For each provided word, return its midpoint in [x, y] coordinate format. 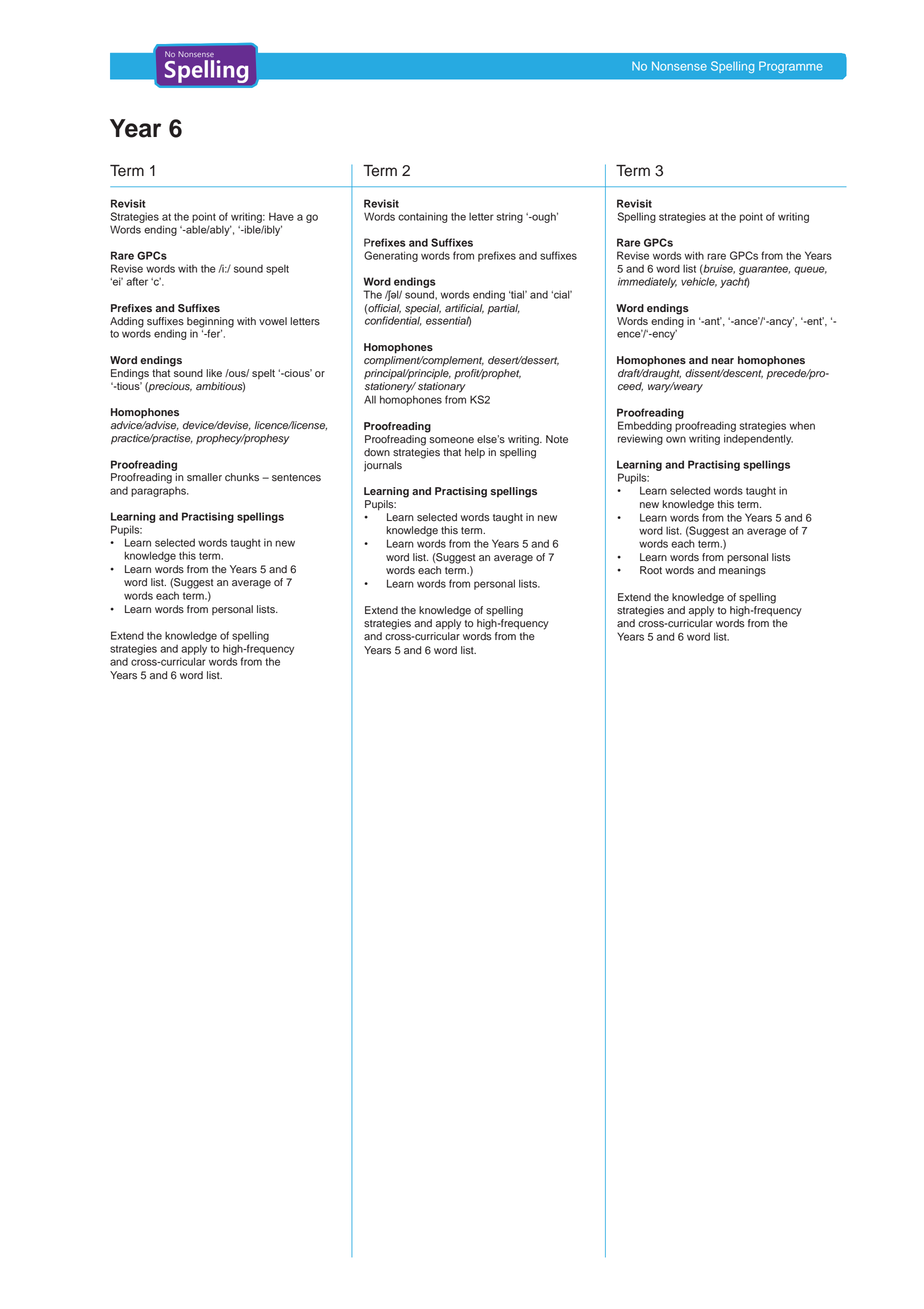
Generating [391, 256]
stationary [442, 387]
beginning [210, 323]
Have [281, 216]
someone [451, 440]
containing [423, 217]
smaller [204, 477]
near [723, 361]
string [509, 217]
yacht [735, 282]
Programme [791, 67]
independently [758, 439]
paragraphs [159, 492]
